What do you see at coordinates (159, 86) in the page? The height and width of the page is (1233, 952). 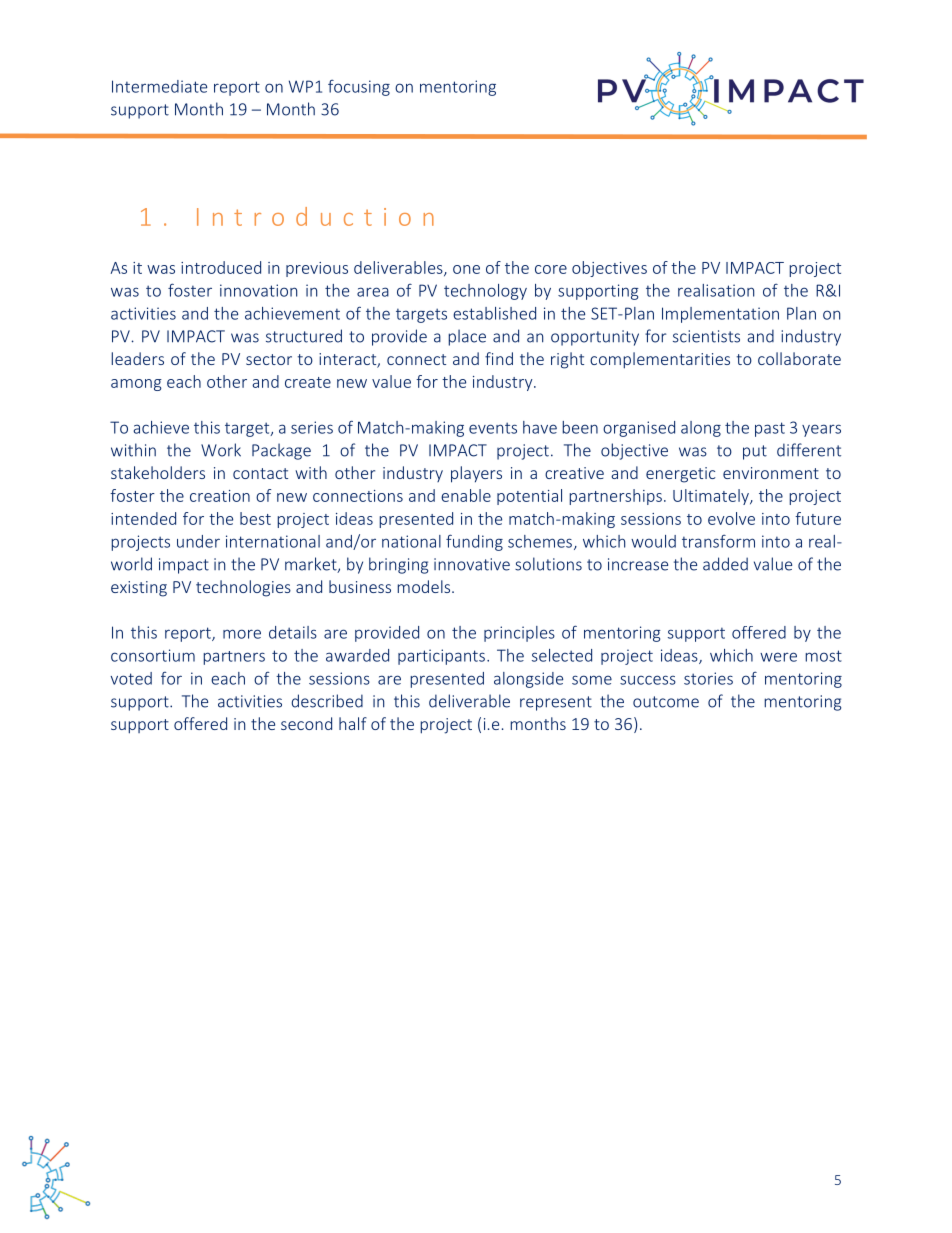 I see `Intermediate` at bounding box center [159, 86].
